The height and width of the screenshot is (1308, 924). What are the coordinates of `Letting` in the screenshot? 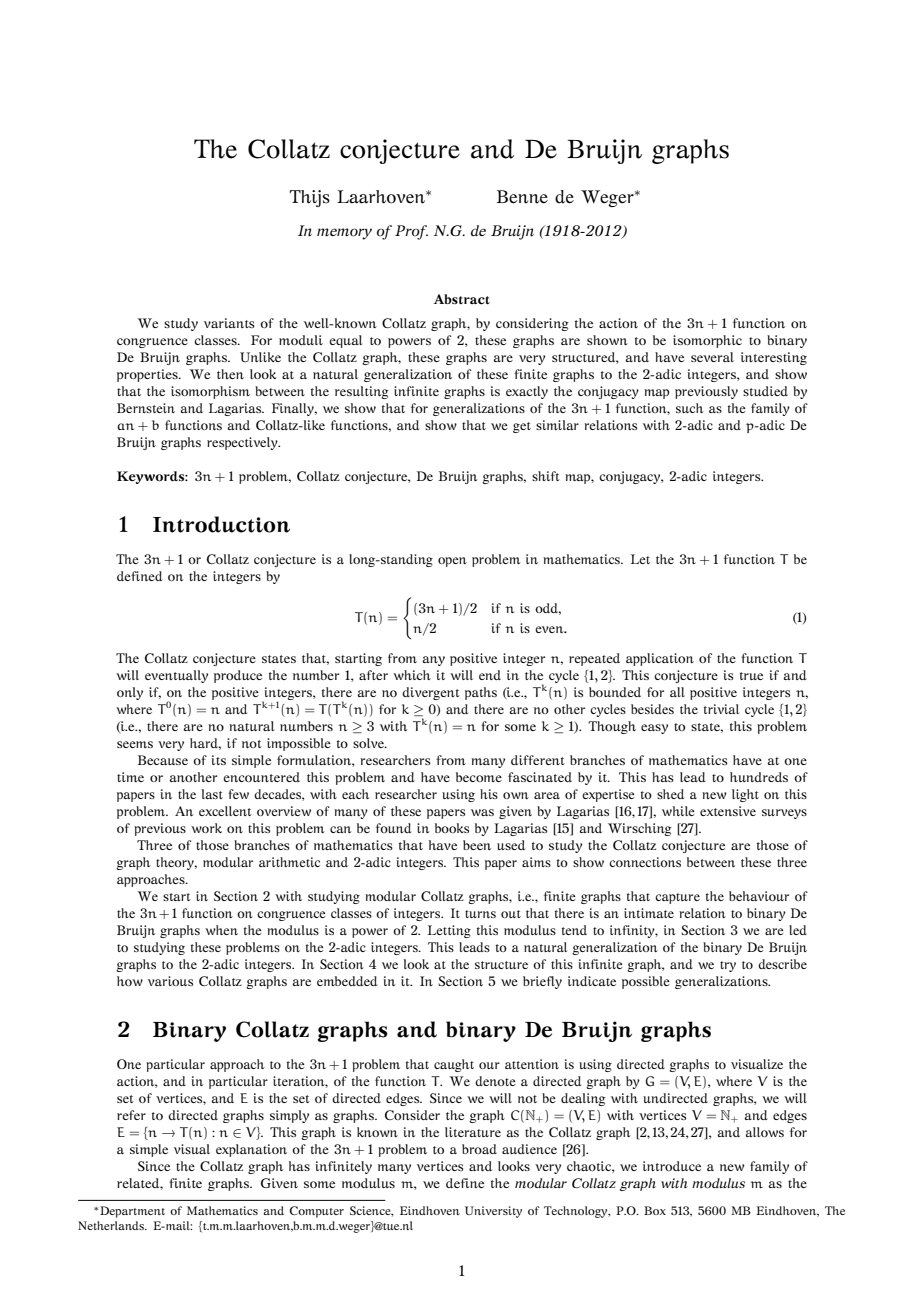 It's located at (449, 931).
